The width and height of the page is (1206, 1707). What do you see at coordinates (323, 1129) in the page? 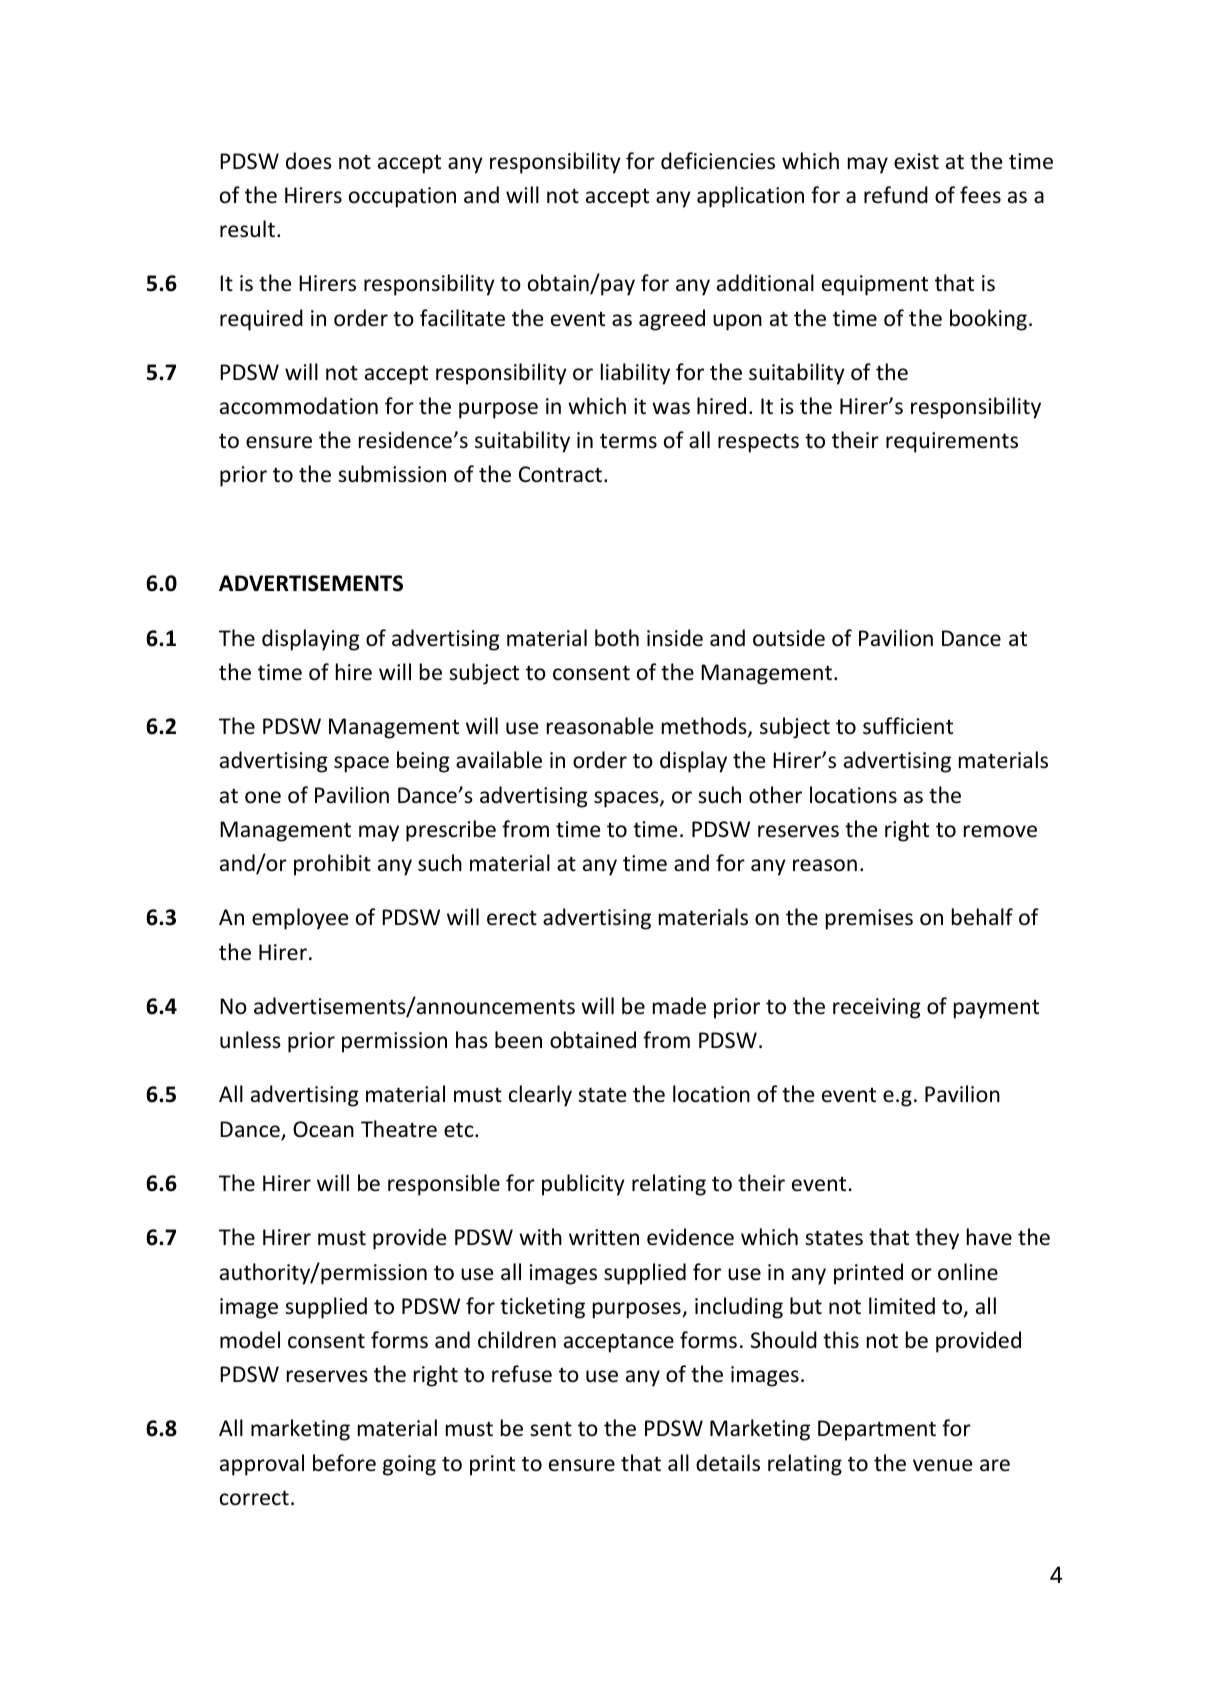
I see `Ocean` at bounding box center [323, 1129].
